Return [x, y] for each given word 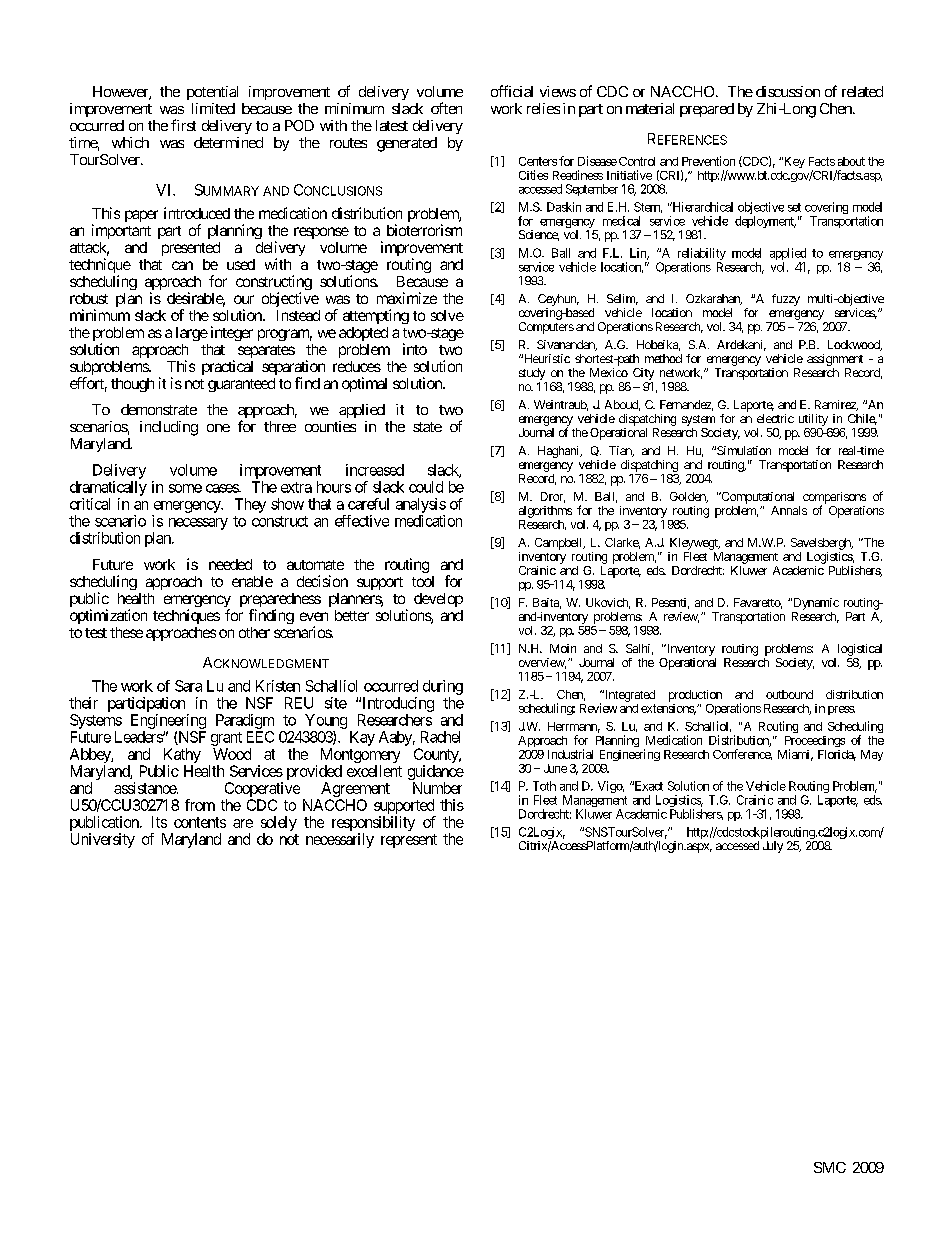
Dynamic [815, 604]
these [126, 632]
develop [438, 600]
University [103, 840]
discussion [788, 91]
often [446, 108]
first [183, 125]
